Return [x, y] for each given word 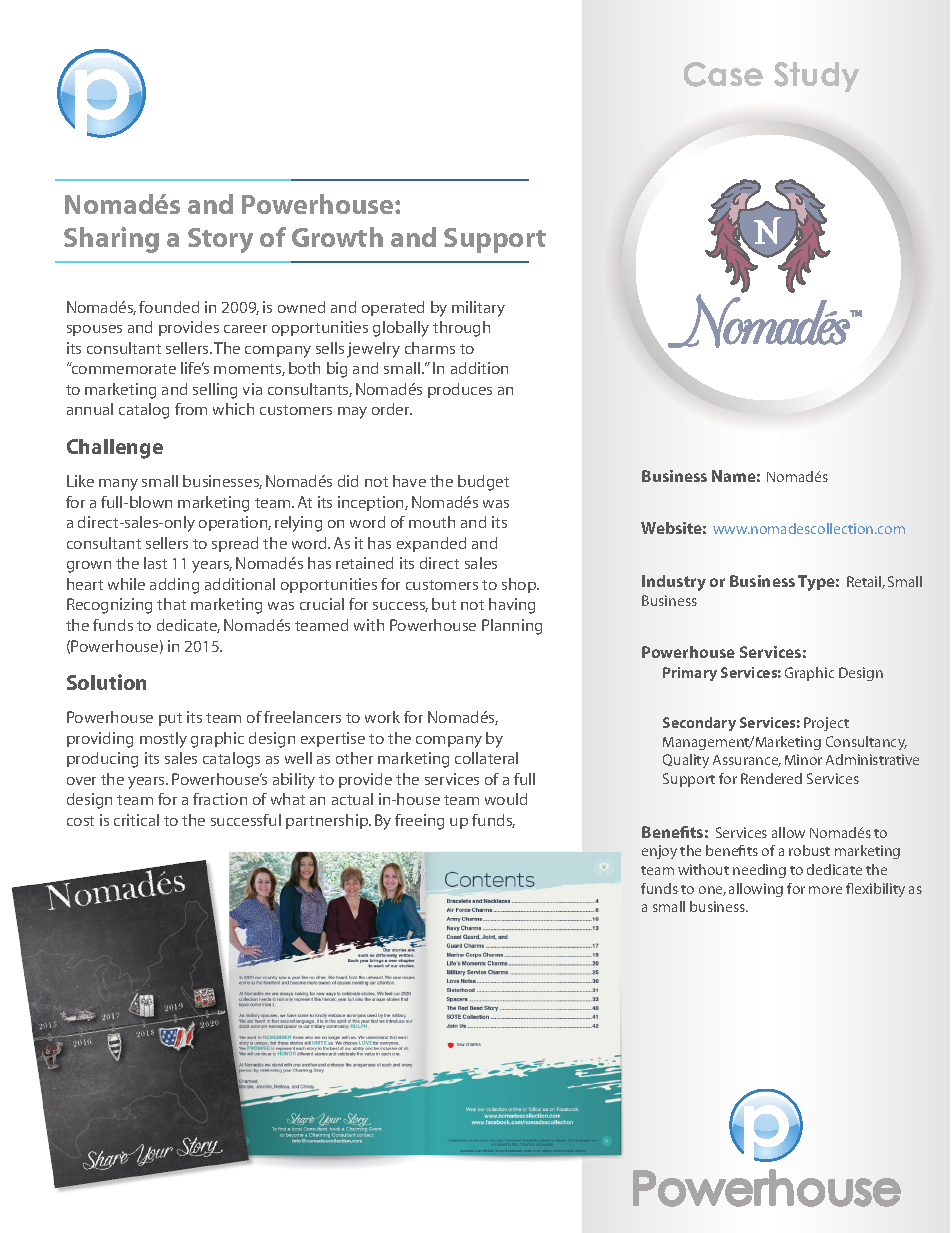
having [512, 606]
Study [816, 77]
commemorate [122, 368]
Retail [865, 582]
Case [723, 74]
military [478, 309]
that [171, 604]
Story [220, 240]
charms [430, 348]
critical [136, 820]
